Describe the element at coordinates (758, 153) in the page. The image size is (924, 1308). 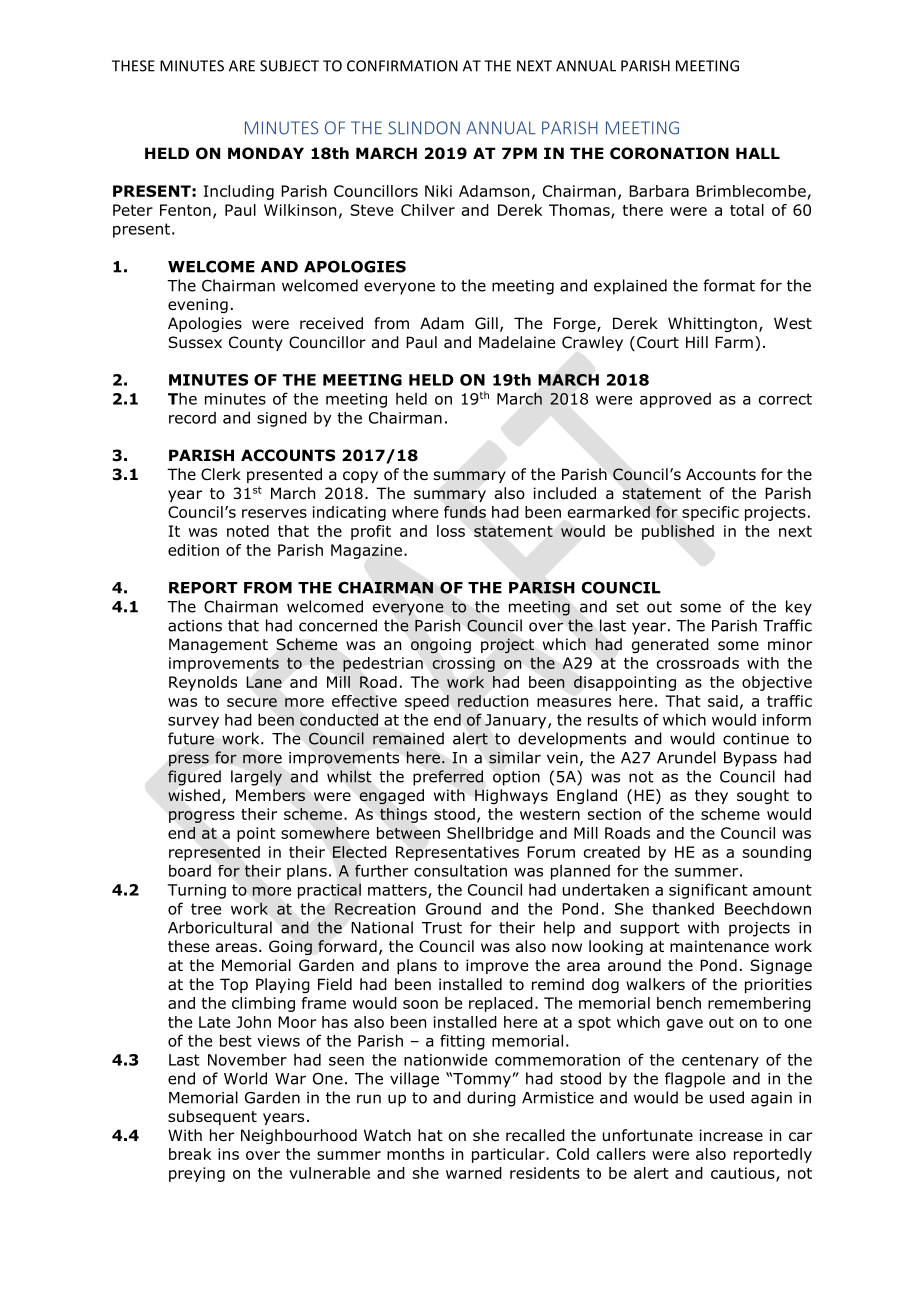
I see `HALL` at that location.
